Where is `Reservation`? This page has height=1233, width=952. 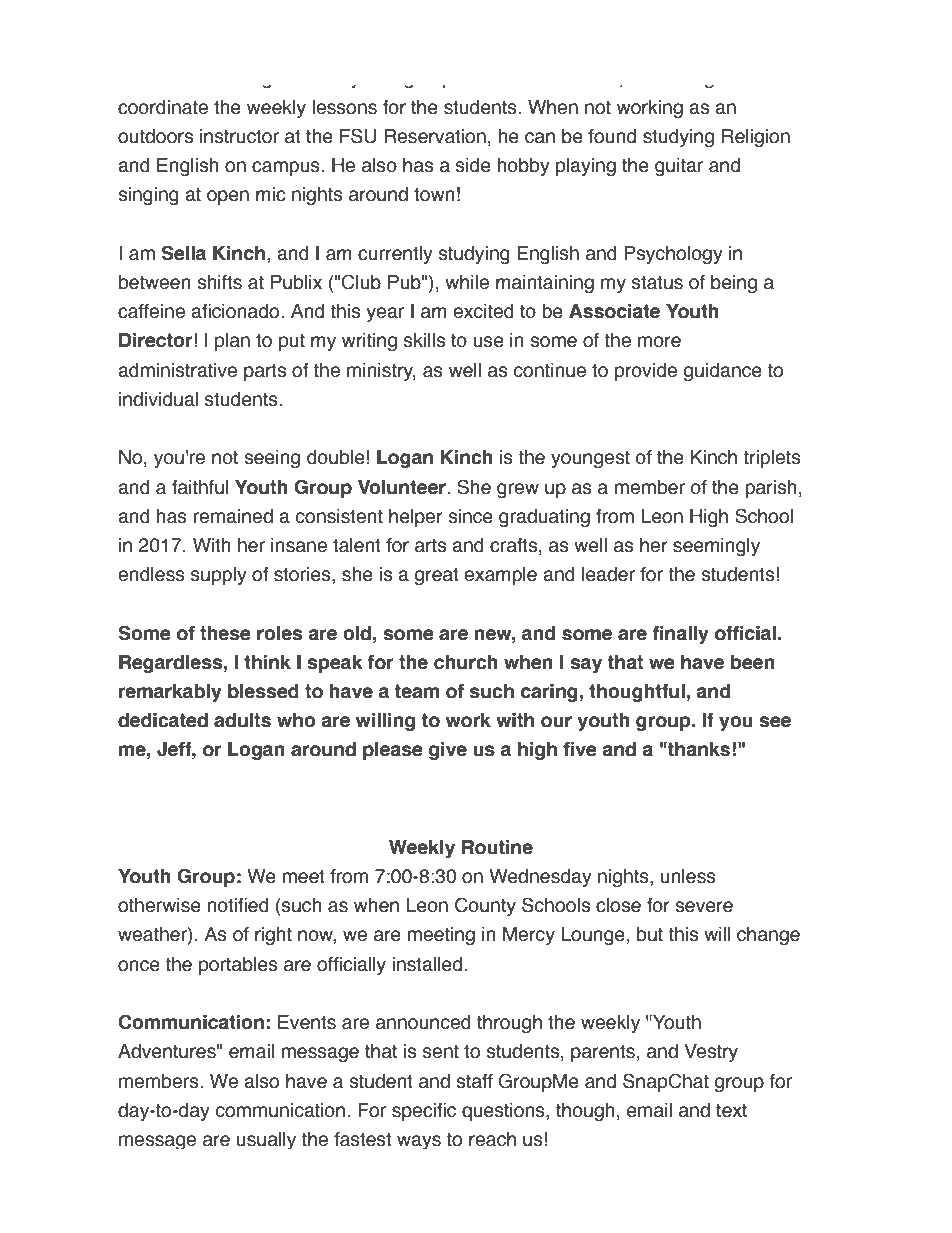
Reservation is located at coordinates (435, 136).
